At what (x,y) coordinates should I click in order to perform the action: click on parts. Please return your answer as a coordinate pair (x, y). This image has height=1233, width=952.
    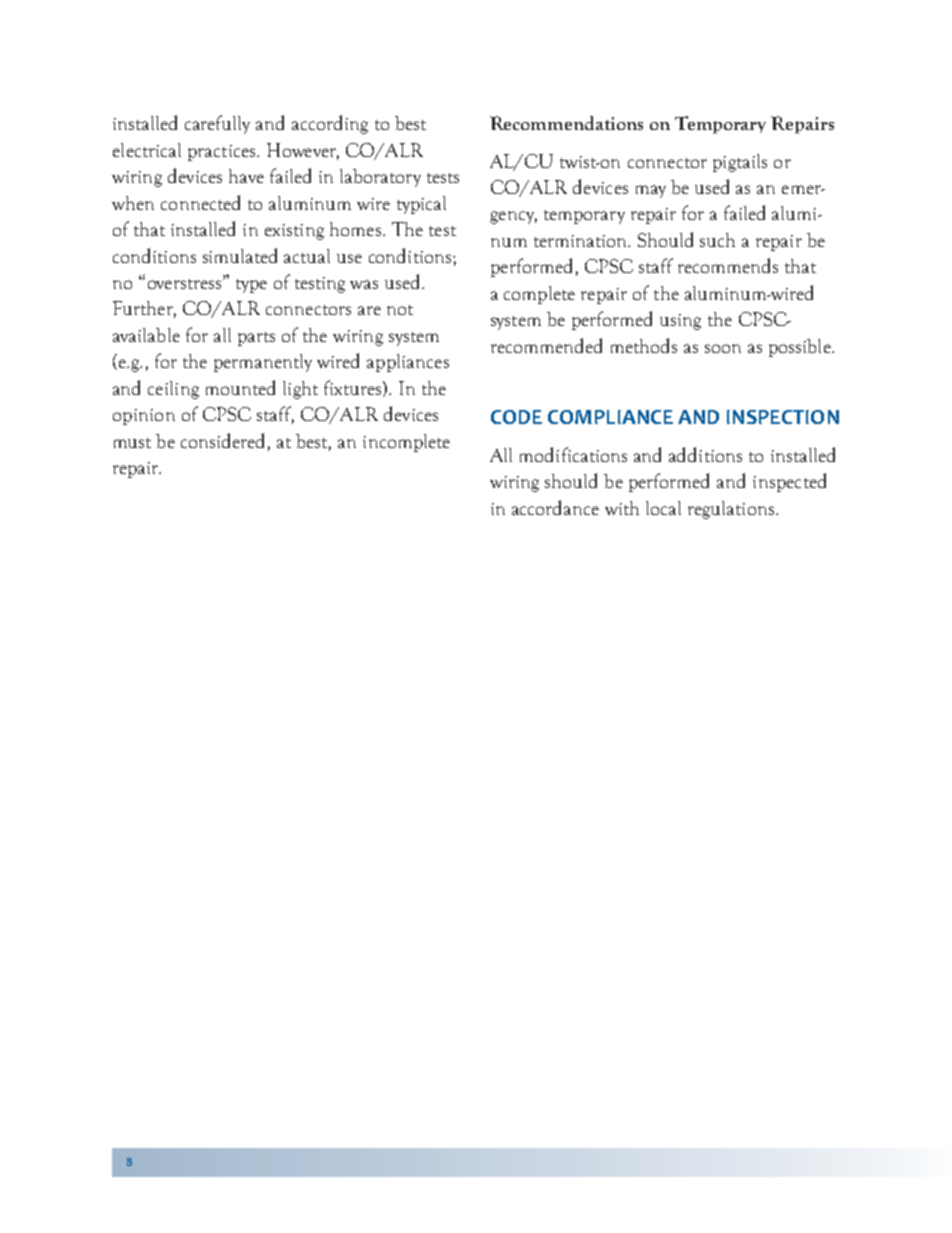
    Looking at the image, I should click on (256, 339).
